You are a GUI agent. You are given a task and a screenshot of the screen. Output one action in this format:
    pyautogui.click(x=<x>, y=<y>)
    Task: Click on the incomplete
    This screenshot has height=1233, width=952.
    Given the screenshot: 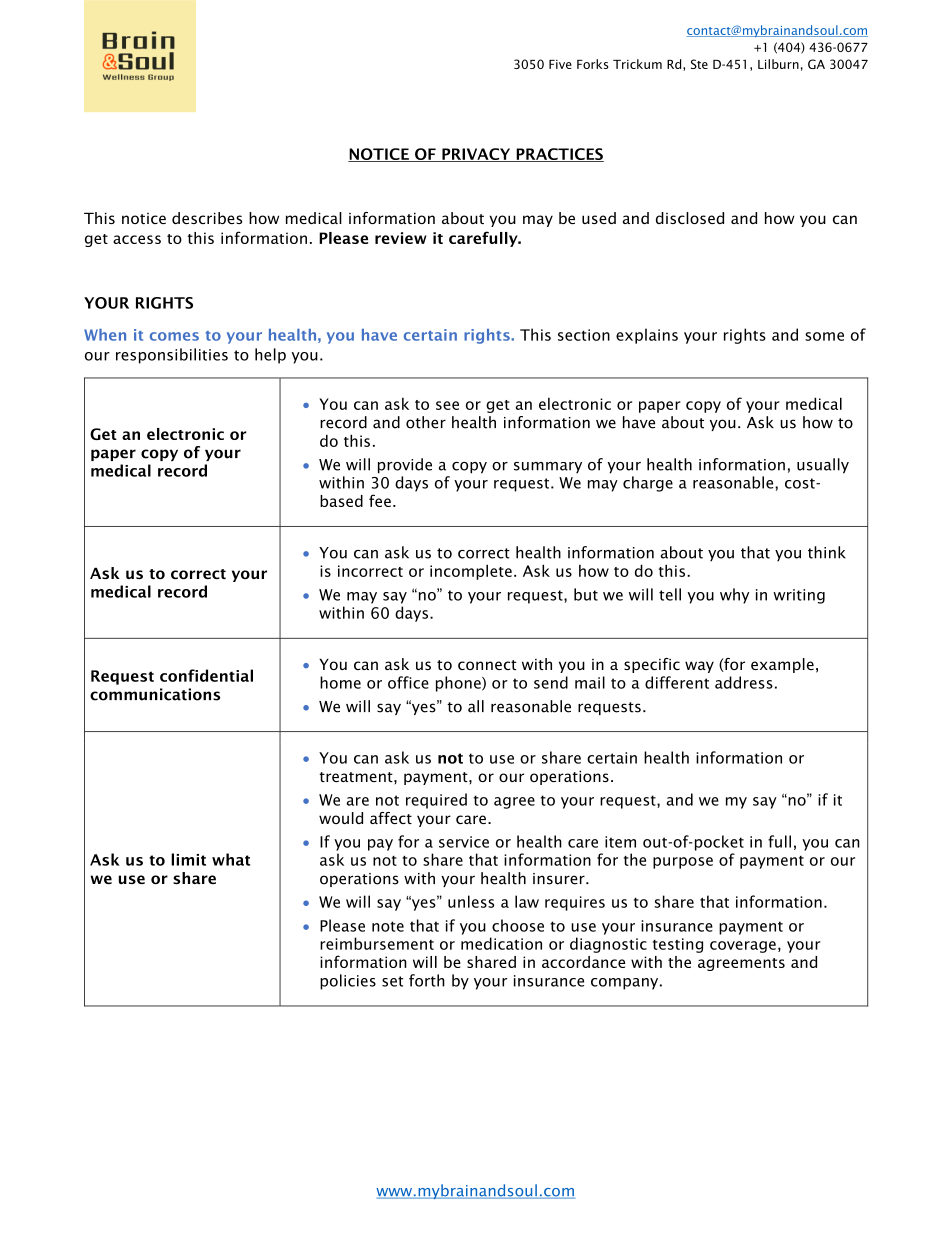 What is the action you would take?
    pyautogui.click(x=471, y=572)
